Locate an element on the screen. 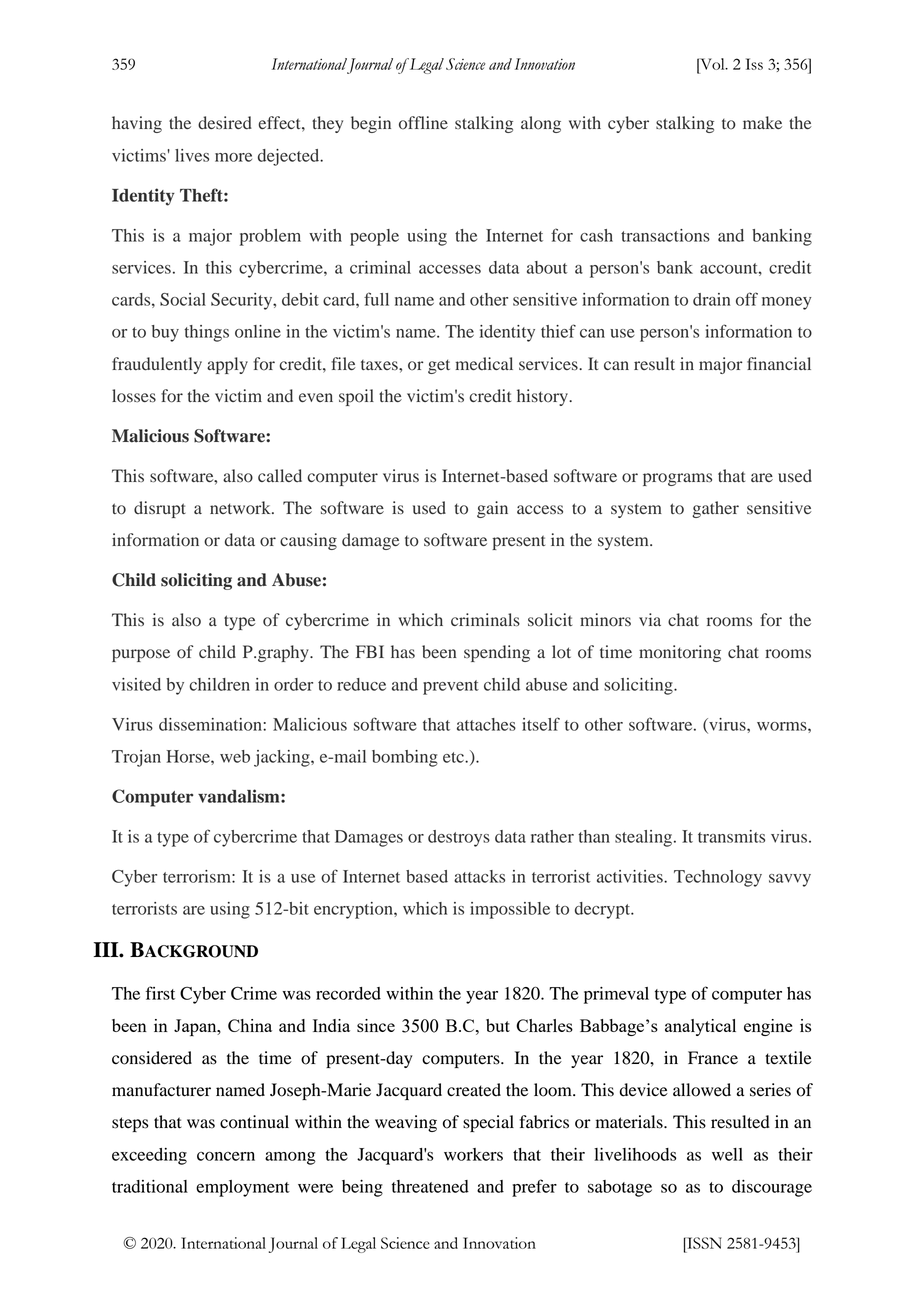  make is located at coordinates (762, 122).
